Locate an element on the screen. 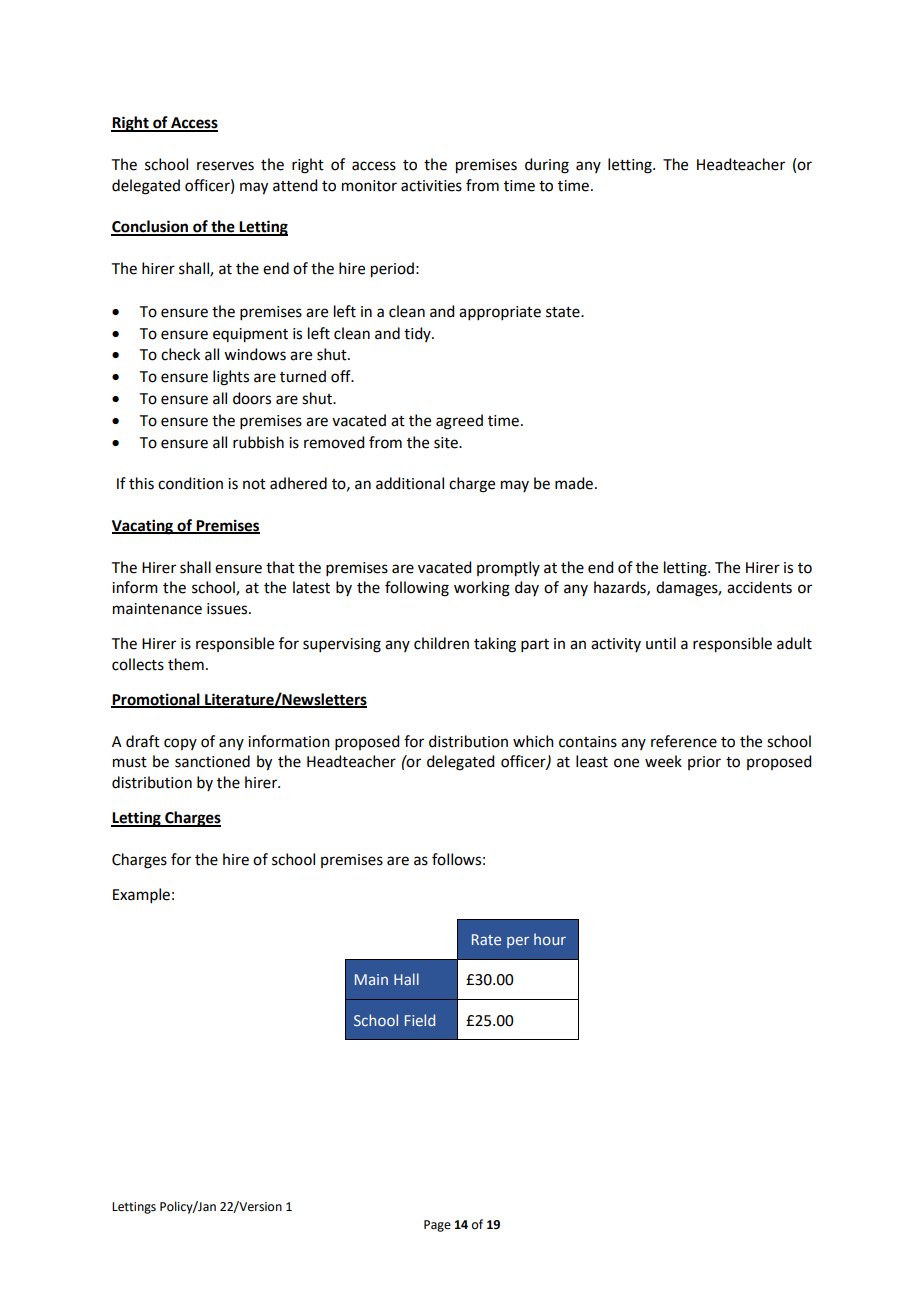 The image size is (924, 1308). hour is located at coordinates (550, 939).
